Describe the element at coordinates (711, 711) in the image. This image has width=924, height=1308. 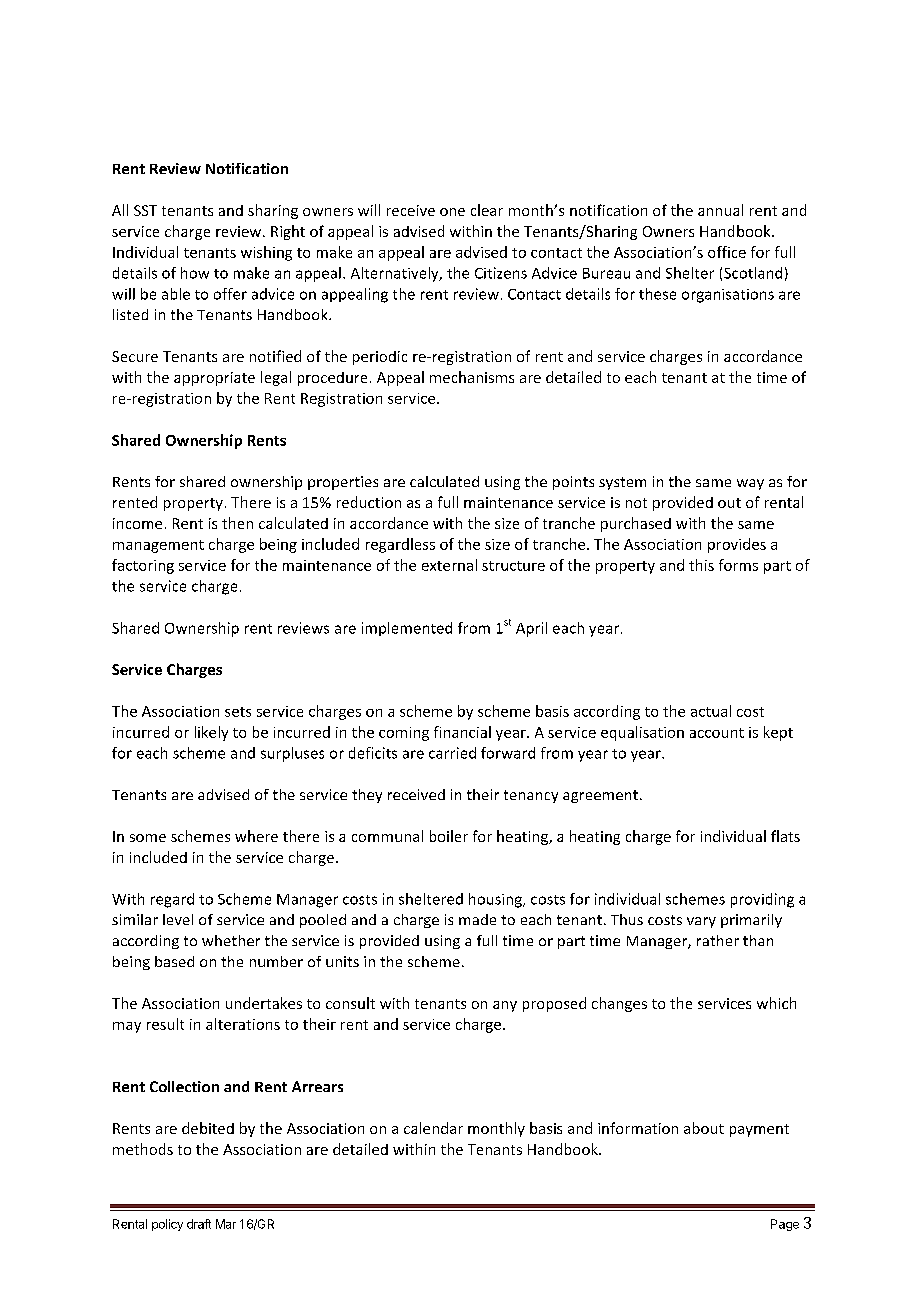
I see `actual` at that location.
